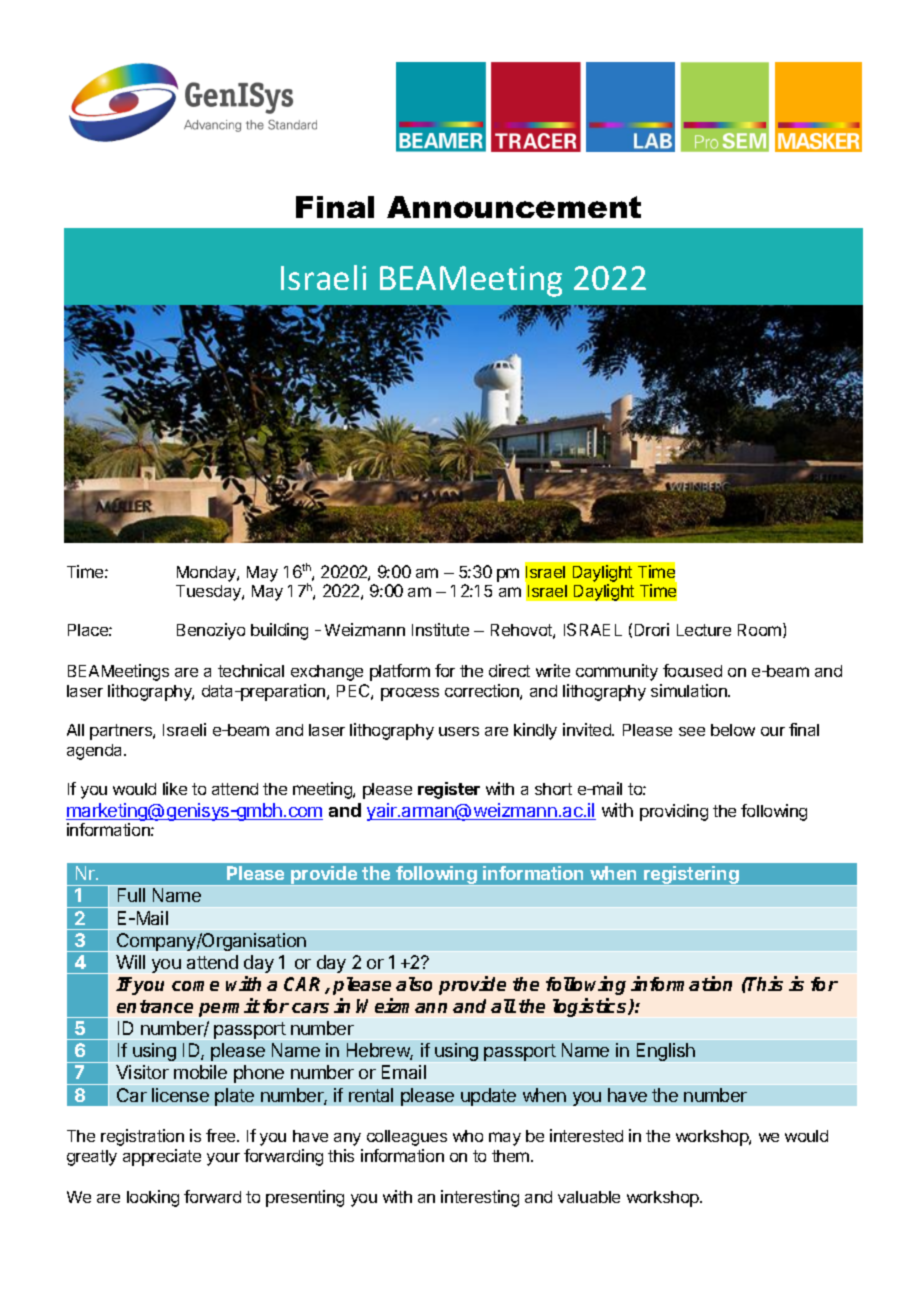  I want to click on simulation, so click(690, 690).
